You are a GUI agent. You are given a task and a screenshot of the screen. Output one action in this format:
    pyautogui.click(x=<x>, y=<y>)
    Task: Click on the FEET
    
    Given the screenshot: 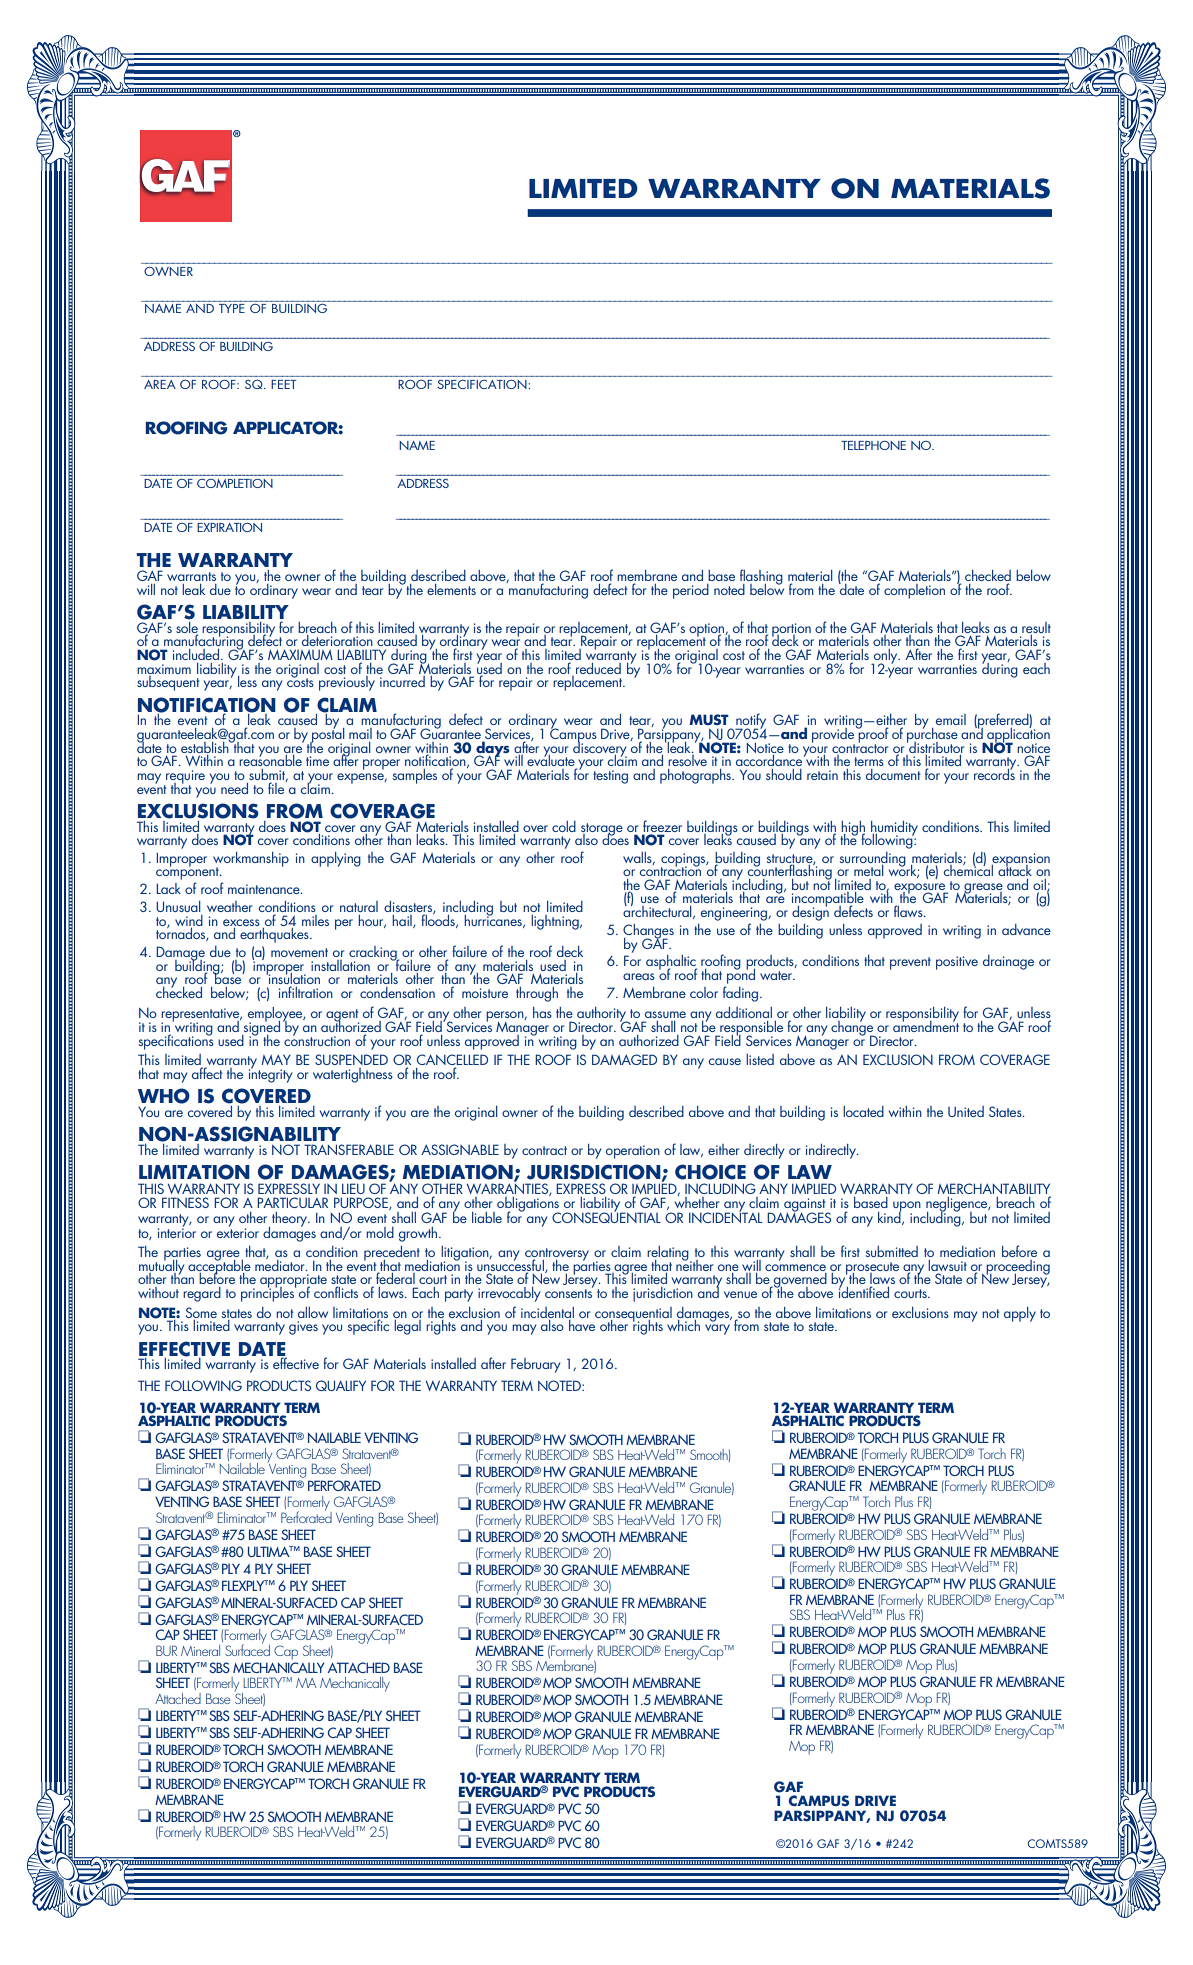 What is the action you would take?
    pyautogui.click(x=284, y=384)
